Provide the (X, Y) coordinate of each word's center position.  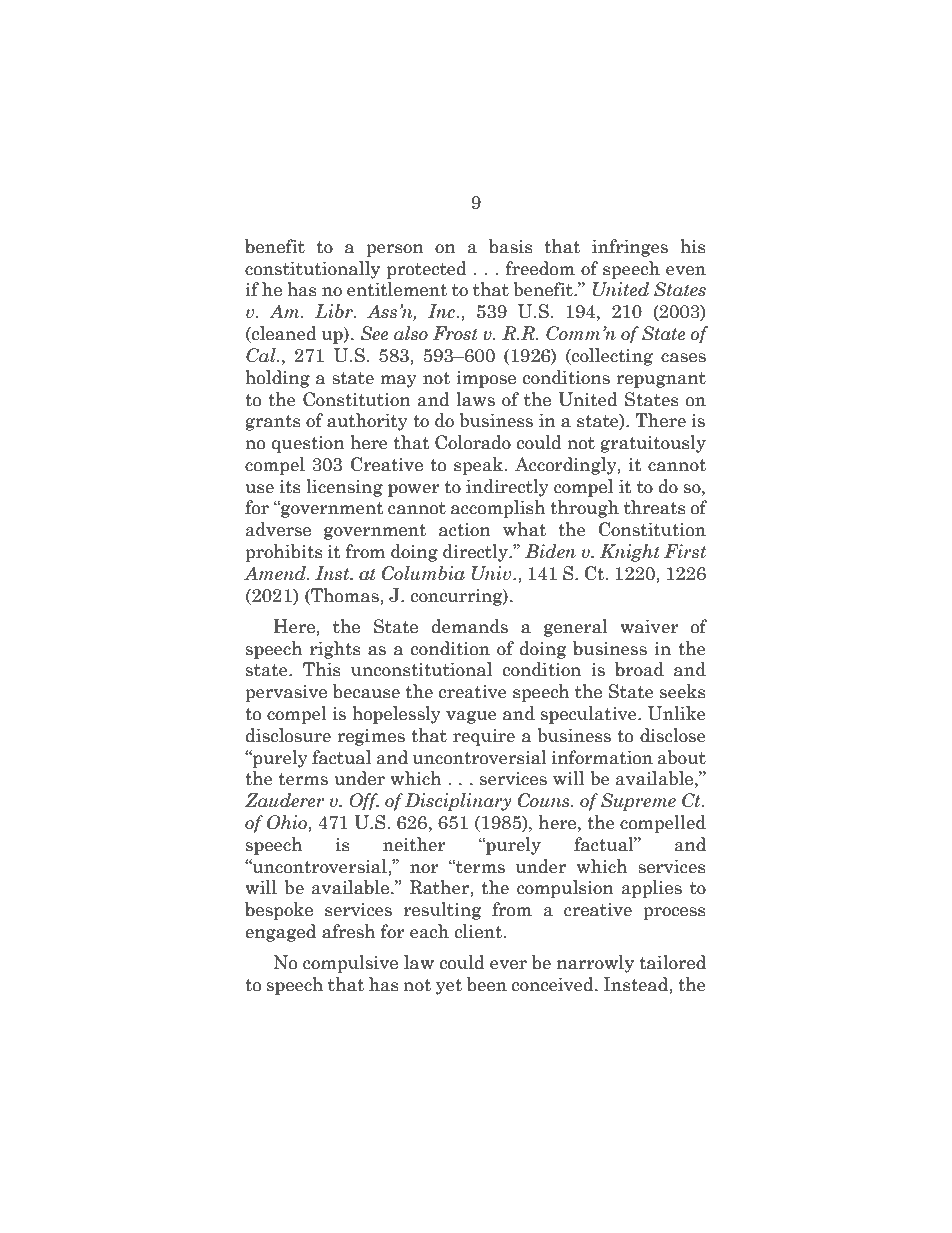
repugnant (661, 380)
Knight (630, 553)
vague (471, 717)
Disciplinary (458, 802)
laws (475, 399)
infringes (630, 248)
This (322, 669)
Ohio (288, 823)
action (465, 530)
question (308, 444)
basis (511, 246)
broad (639, 669)
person (395, 250)
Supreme (638, 802)
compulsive (350, 964)
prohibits (284, 553)
